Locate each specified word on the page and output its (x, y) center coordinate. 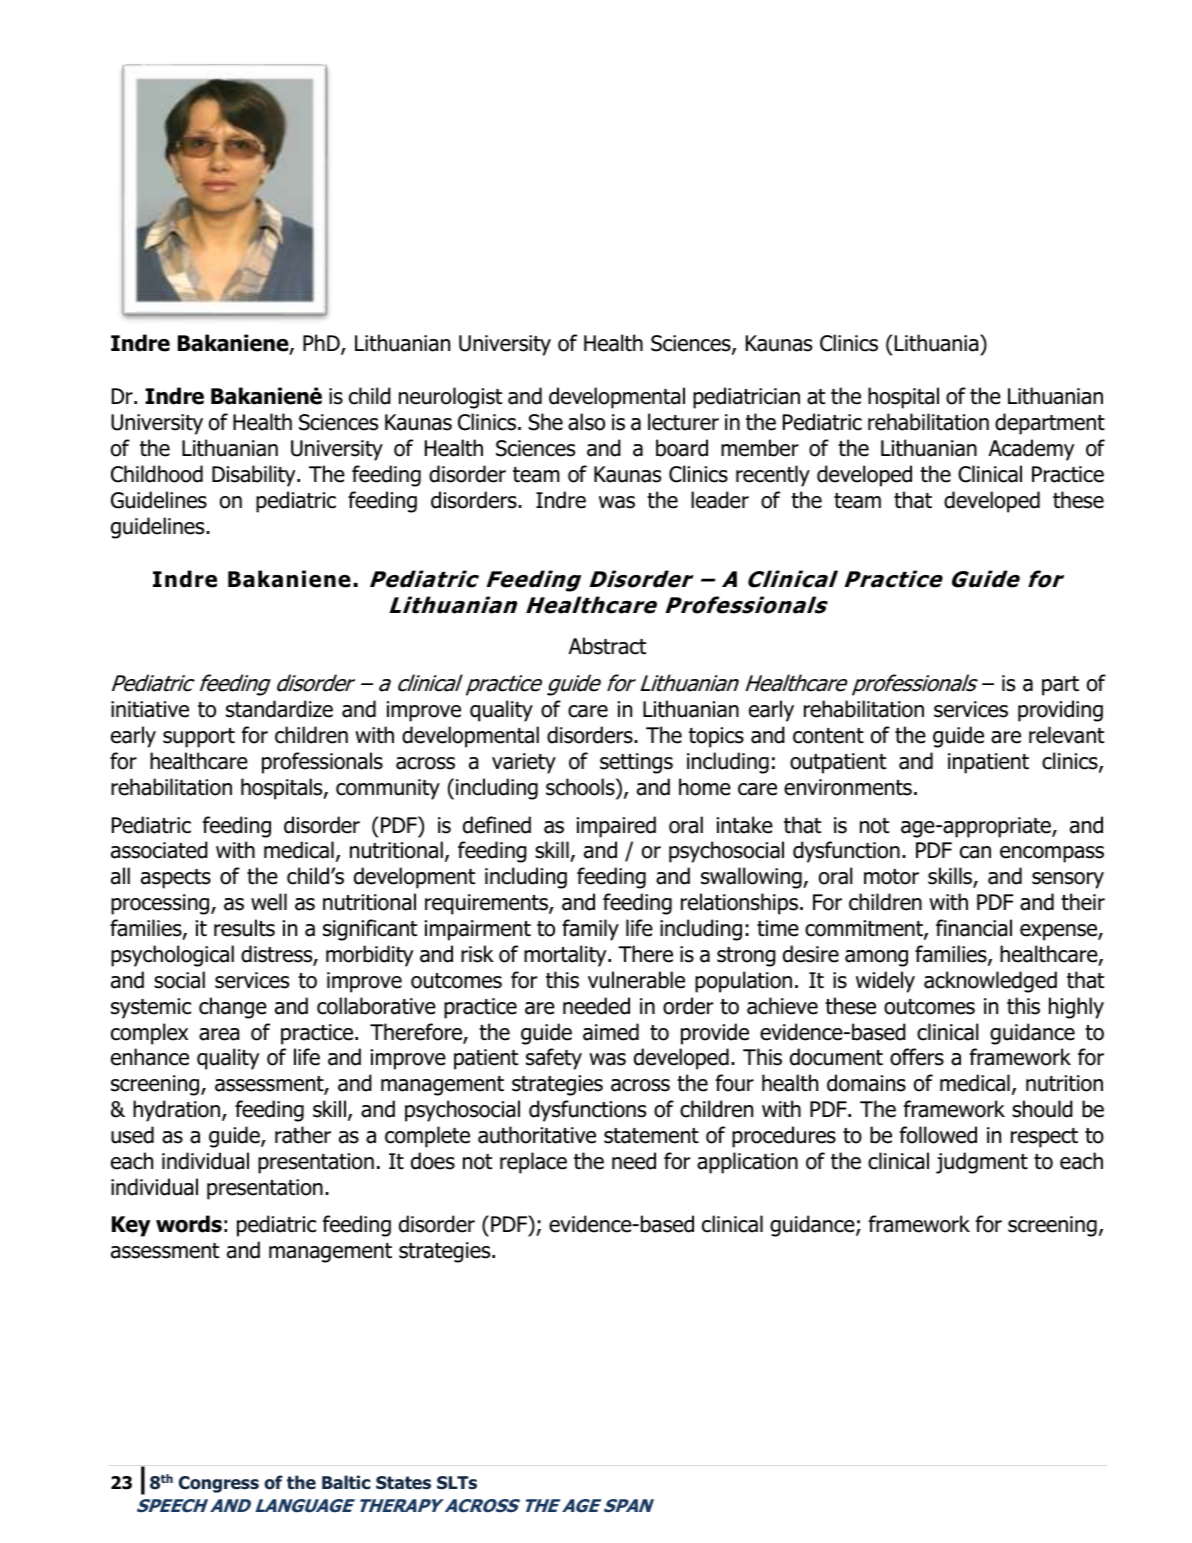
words (189, 1224)
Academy (1031, 450)
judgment (982, 1163)
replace (533, 1163)
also (586, 422)
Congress (219, 1484)
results (244, 928)
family (590, 930)
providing (1060, 711)
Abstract (607, 646)
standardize (279, 709)
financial (974, 928)
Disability (255, 476)
